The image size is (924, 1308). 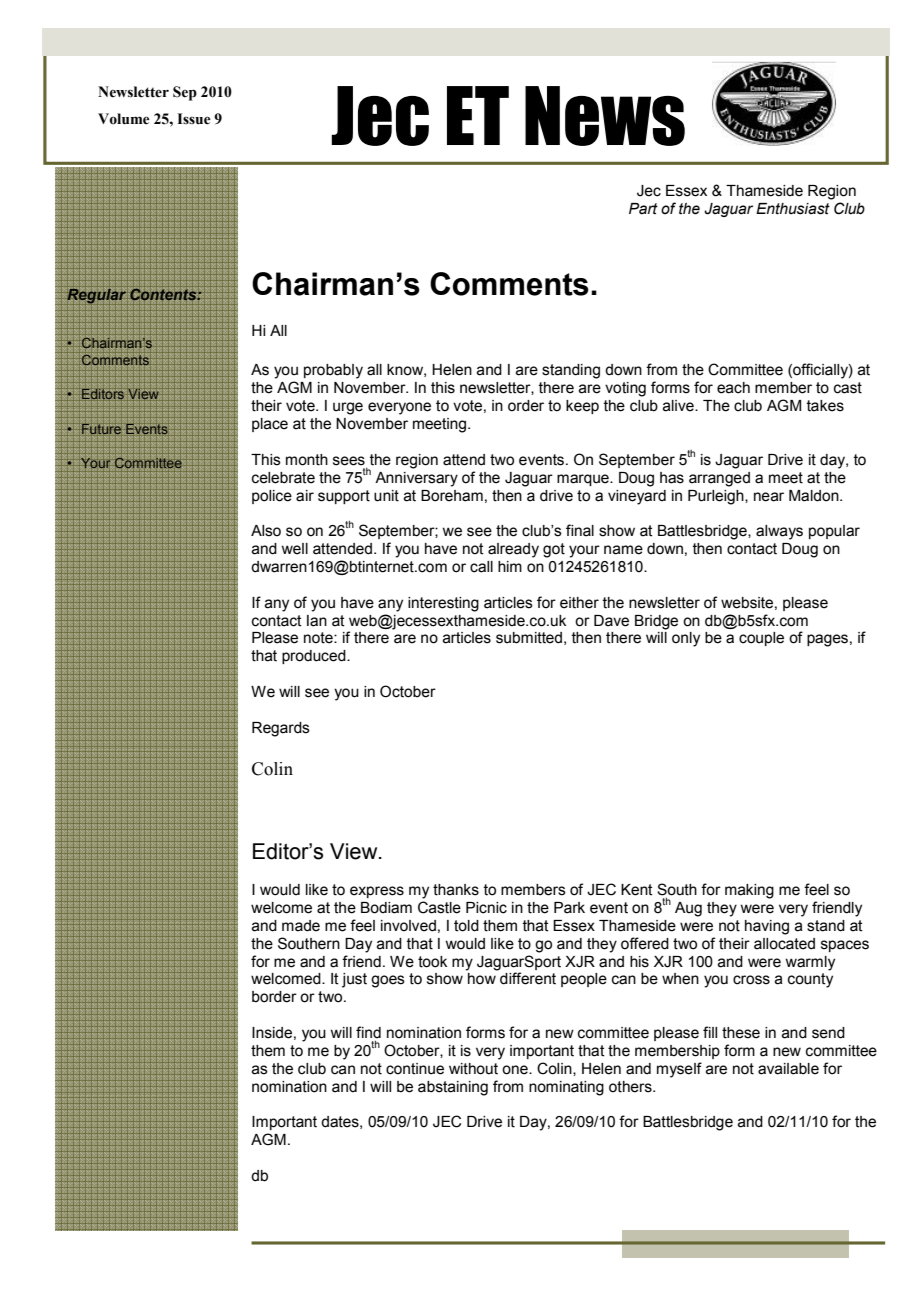 What do you see at coordinates (281, 729) in the page?
I see `Regards` at bounding box center [281, 729].
